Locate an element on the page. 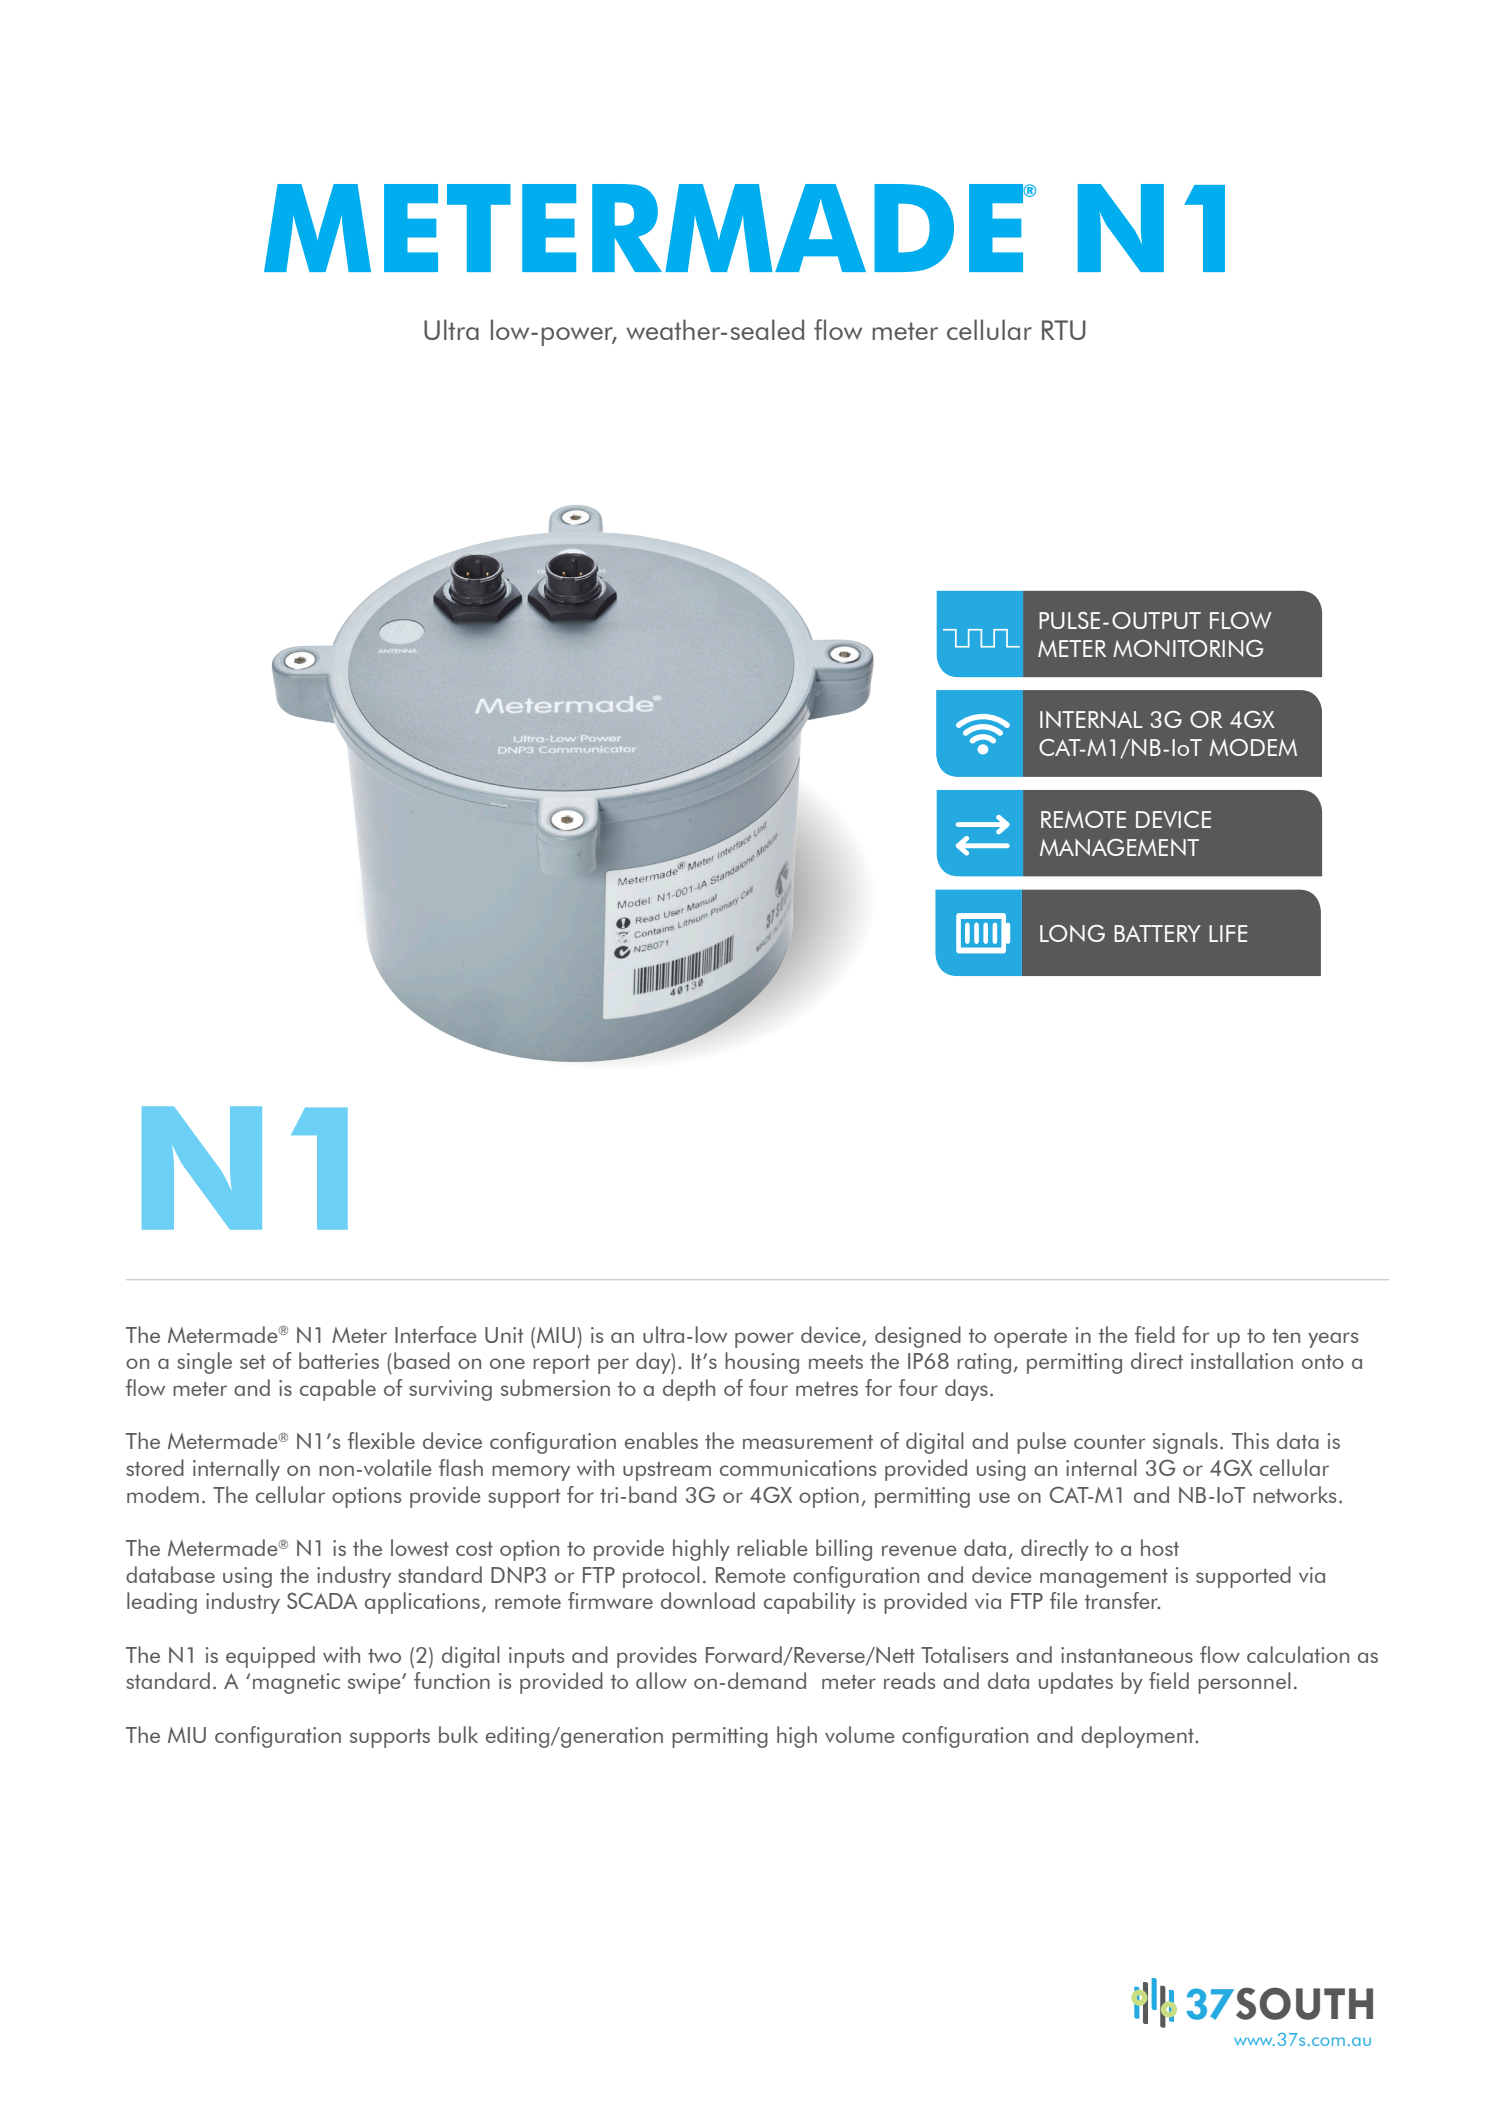 The height and width of the image is (2120, 1511). RTU is located at coordinates (1064, 330).
